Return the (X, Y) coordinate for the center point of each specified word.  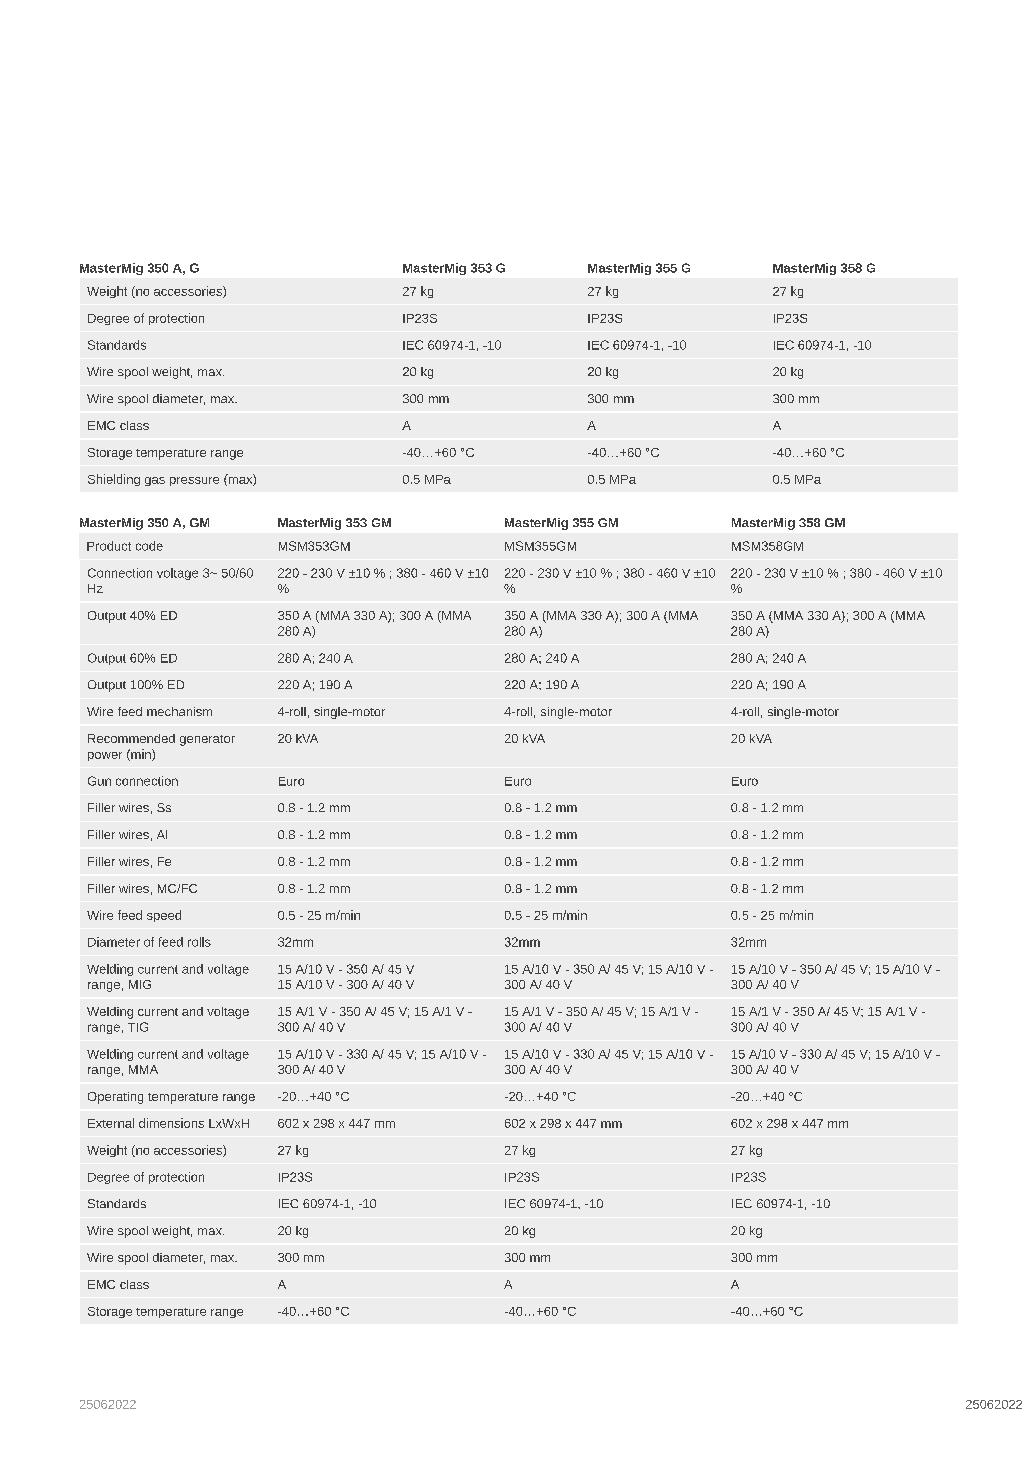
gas (155, 481)
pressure (194, 481)
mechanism (179, 711)
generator (207, 740)
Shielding (114, 480)
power (105, 756)
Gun (99, 781)
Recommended (131, 738)
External (111, 1123)
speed (164, 916)
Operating (115, 1098)
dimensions (171, 1123)
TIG (138, 1027)
